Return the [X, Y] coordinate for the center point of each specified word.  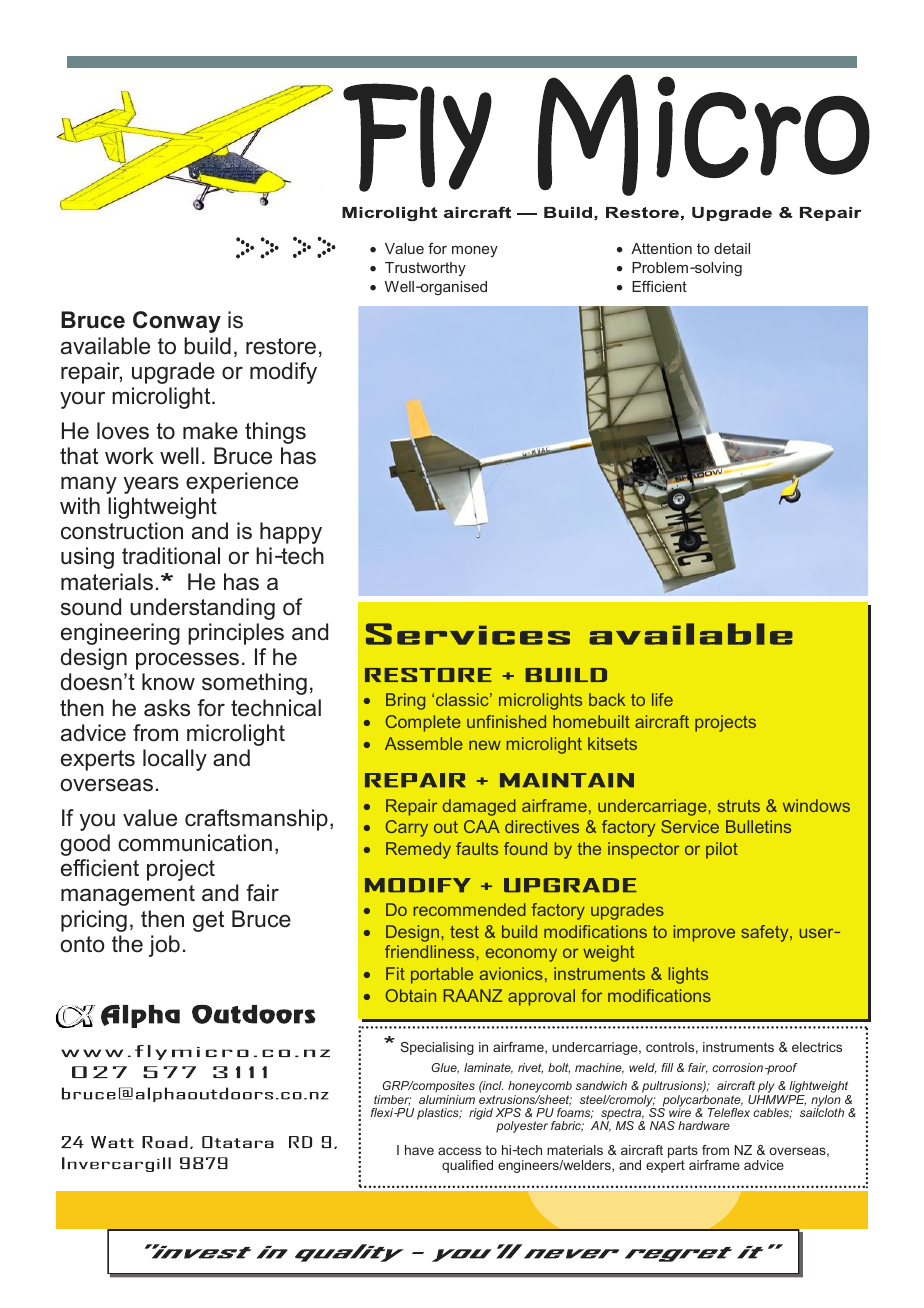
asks [167, 708]
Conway [177, 322]
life [662, 699]
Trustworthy [425, 269]
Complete [423, 723]
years [151, 485]
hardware [704, 1125]
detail [732, 248]
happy [291, 533]
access [459, 1151]
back [607, 699]
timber [392, 1100]
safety [766, 933]
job [164, 946]
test [464, 932]
